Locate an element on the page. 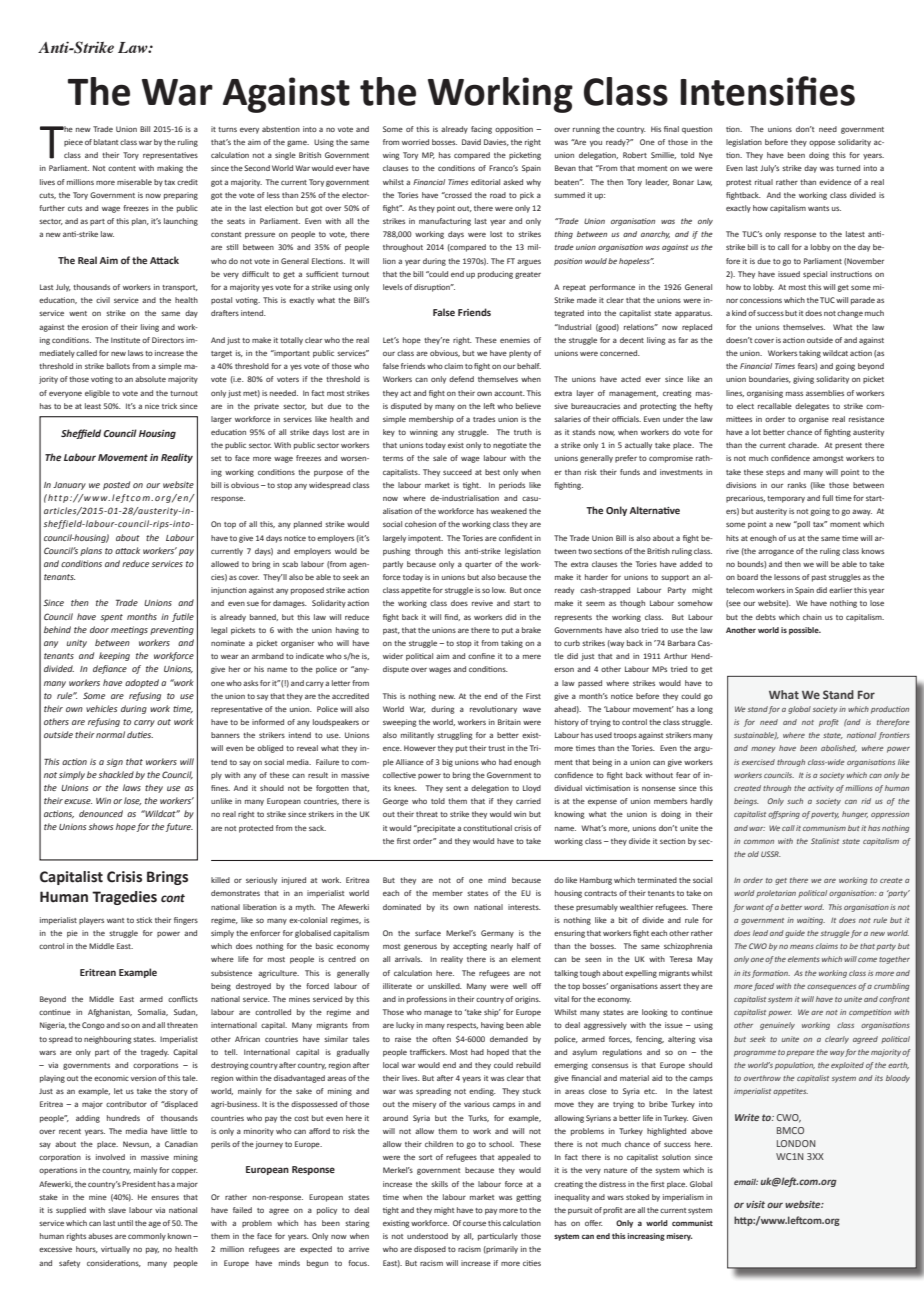 This document has width=924, height=1308. facing is located at coordinates (481, 130).
